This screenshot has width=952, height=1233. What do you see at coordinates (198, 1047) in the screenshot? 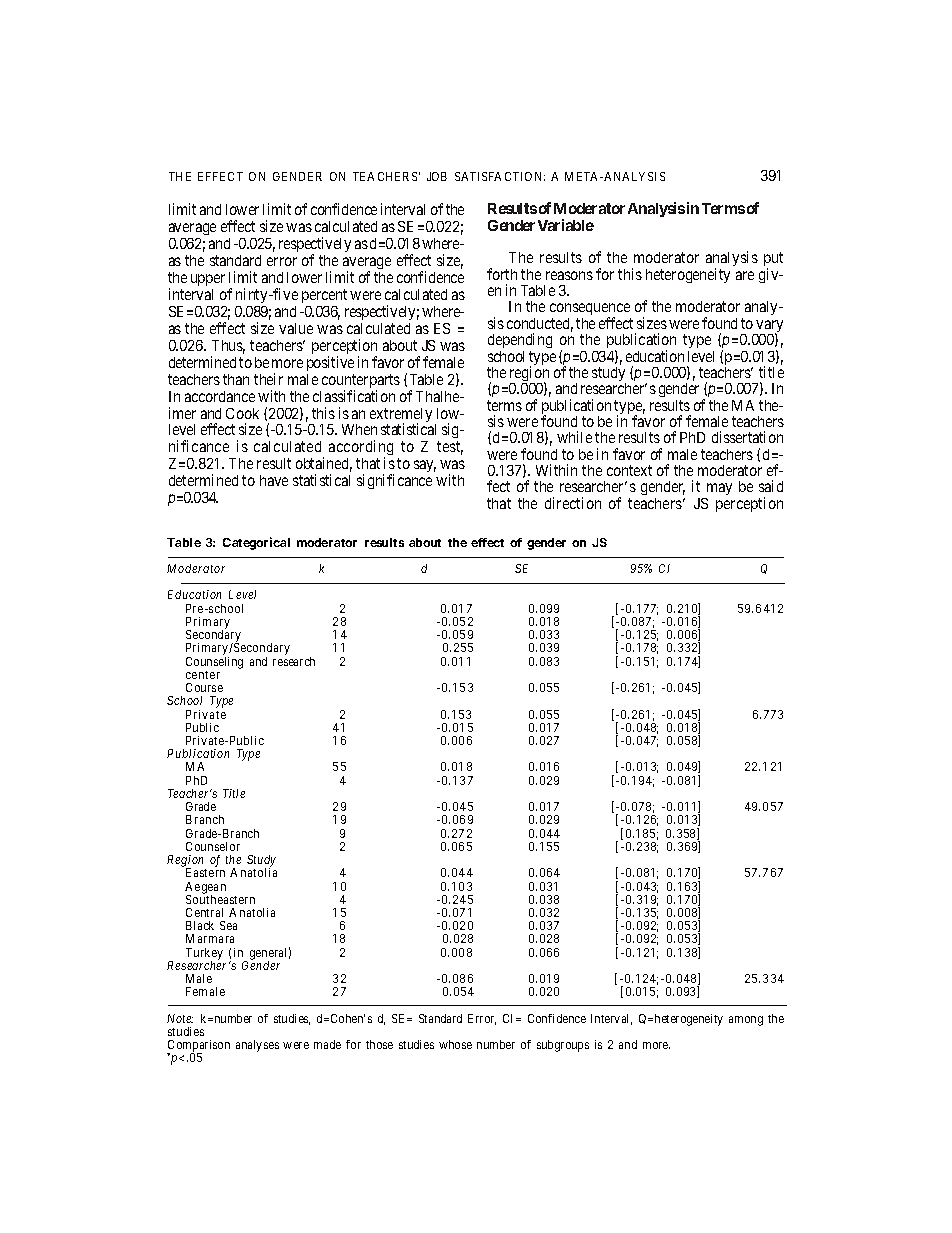
I see `Comparison` at bounding box center [198, 1047].
